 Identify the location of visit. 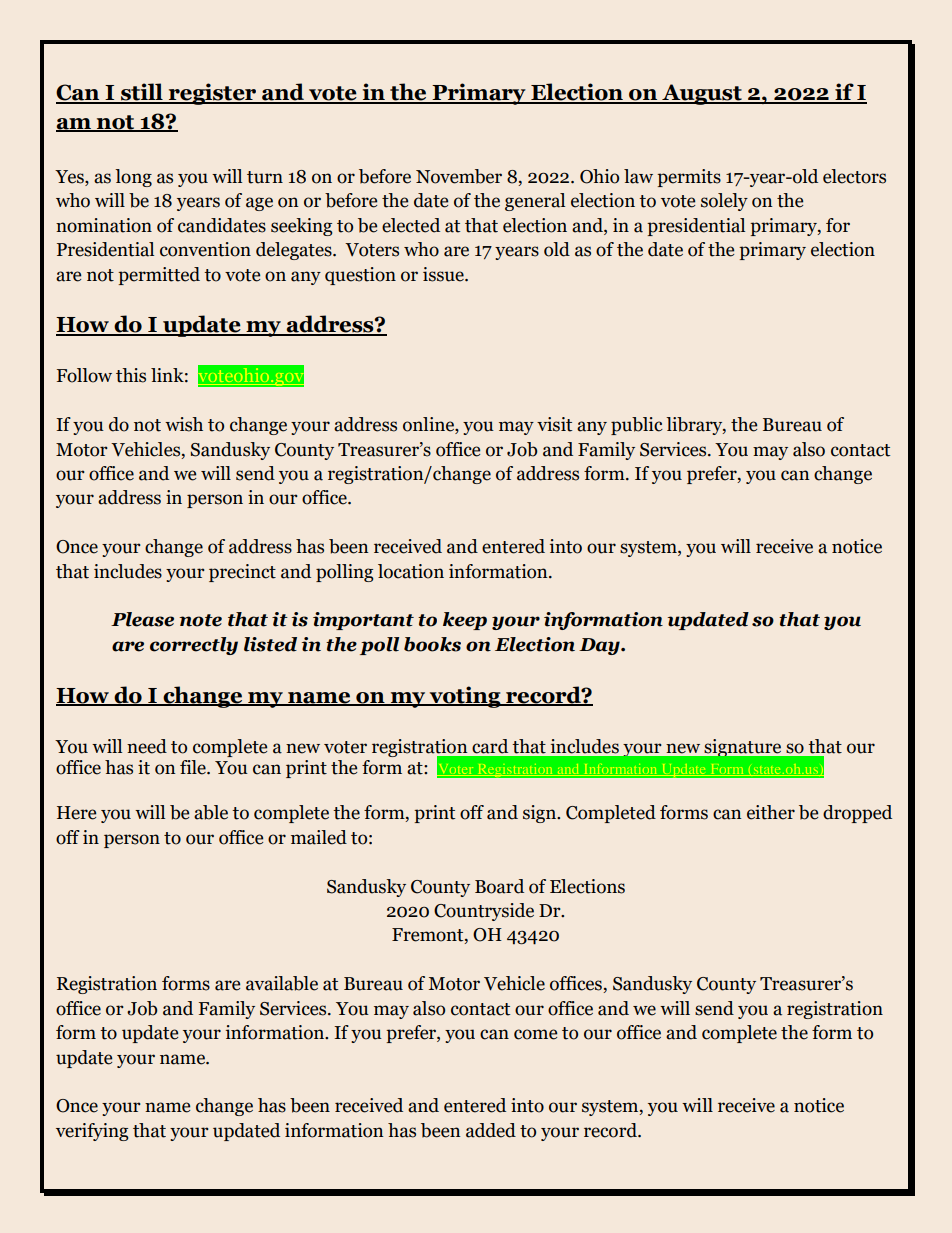
(554, 424).
